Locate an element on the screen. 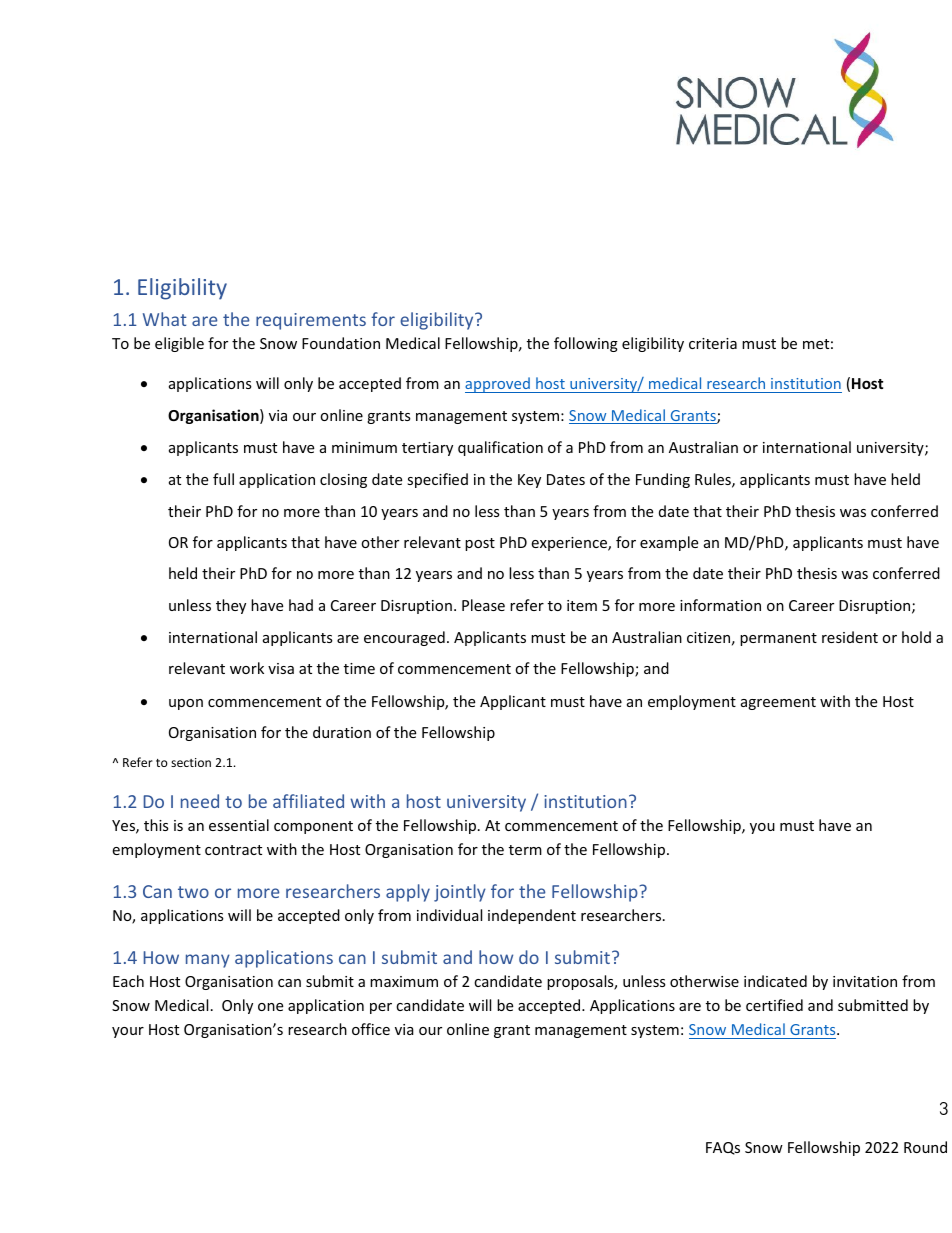  section is located at coordinates (191, 762).
